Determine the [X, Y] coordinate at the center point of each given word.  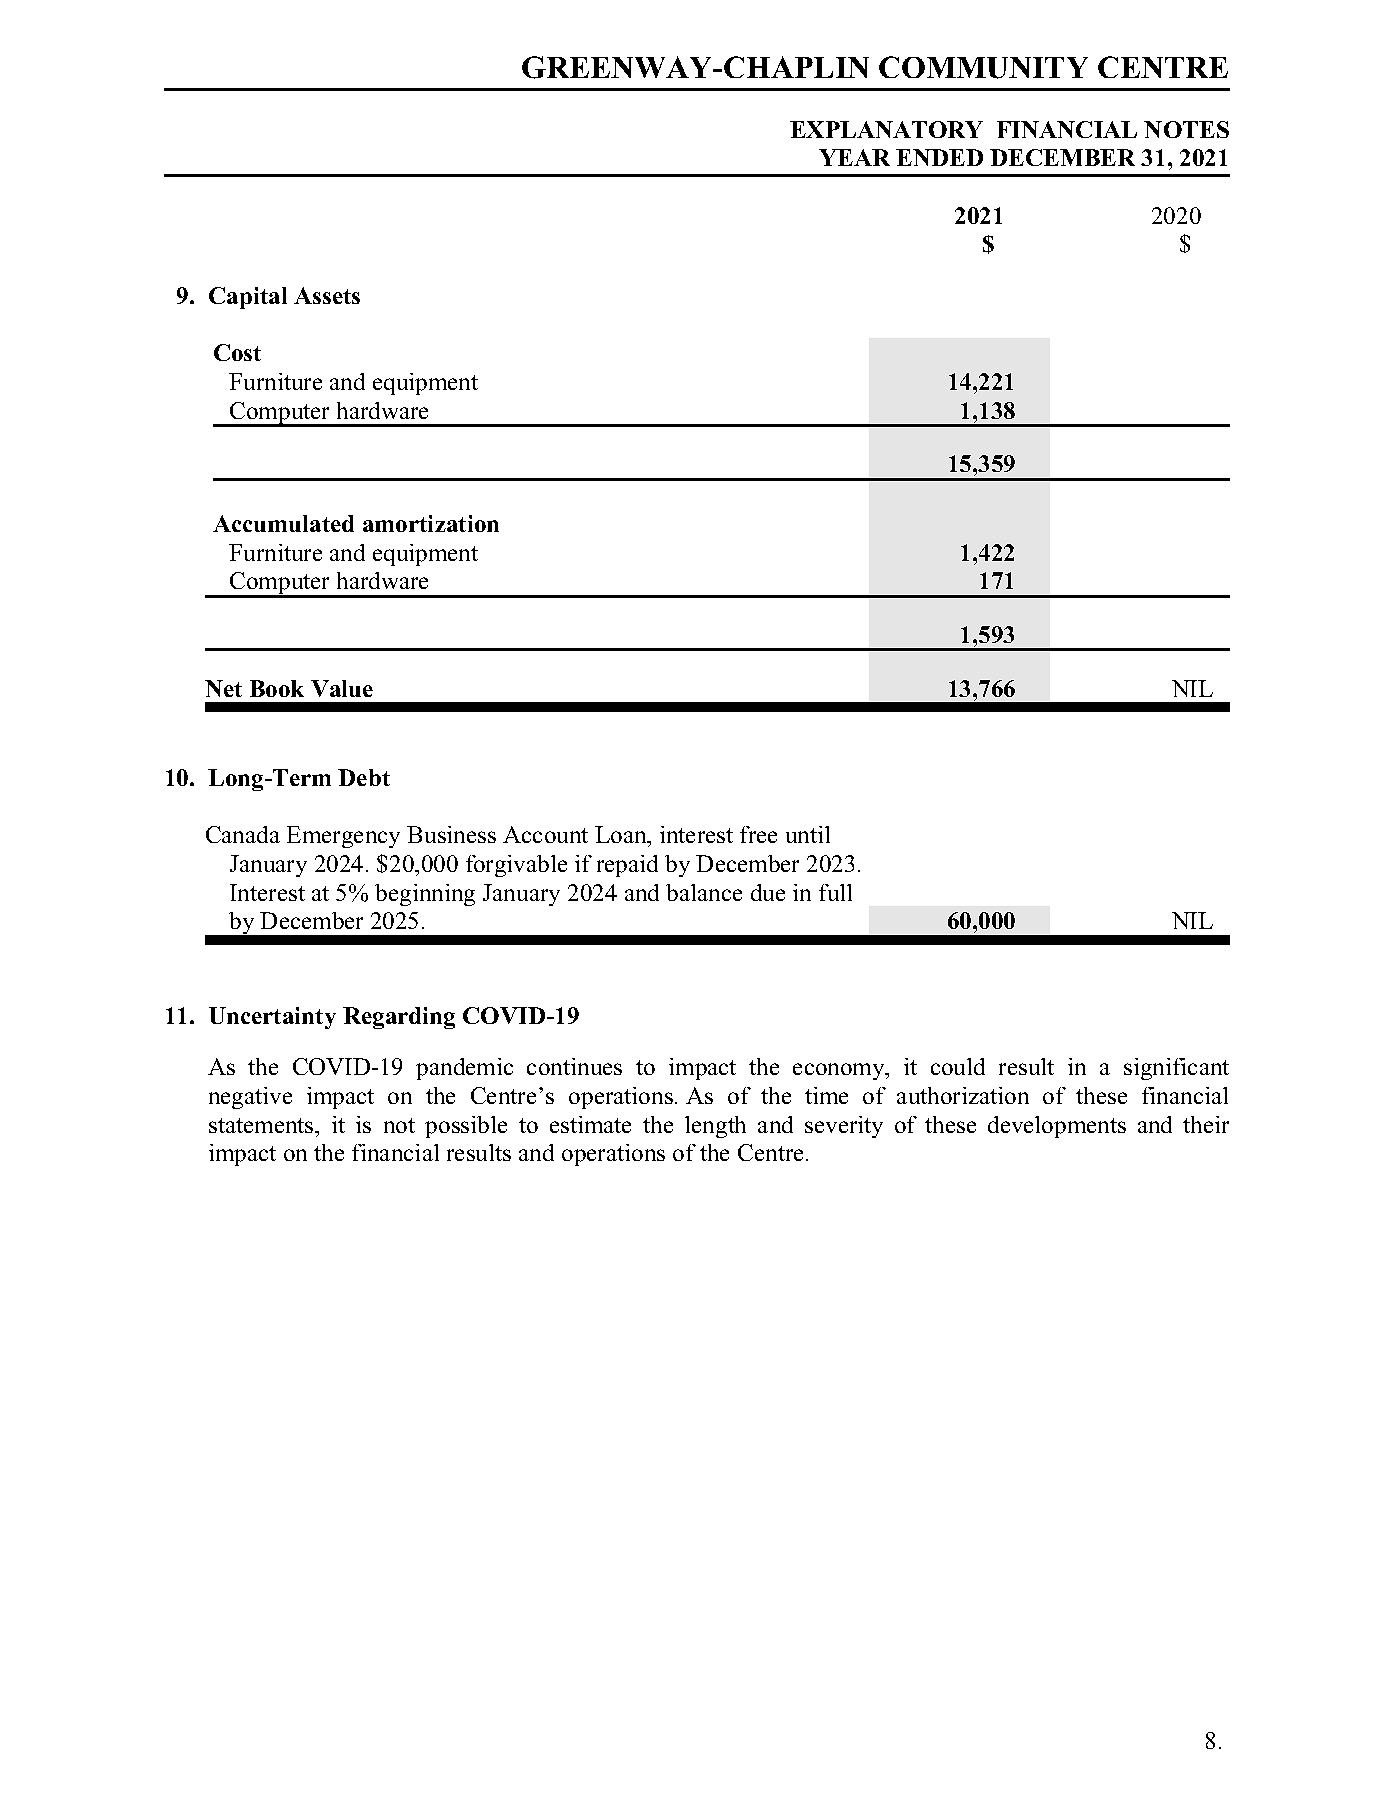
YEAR [854, 157]
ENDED [939, 157]
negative [250, 1098]
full [835, 892]
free [758, 834]
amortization [431, 523]
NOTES [1186, 129]
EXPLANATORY [886, 129]
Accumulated [283, 523]
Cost [237, 352]
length [715, 1127]
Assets [327, 295]
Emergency [343, 837]
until [808, 834]
